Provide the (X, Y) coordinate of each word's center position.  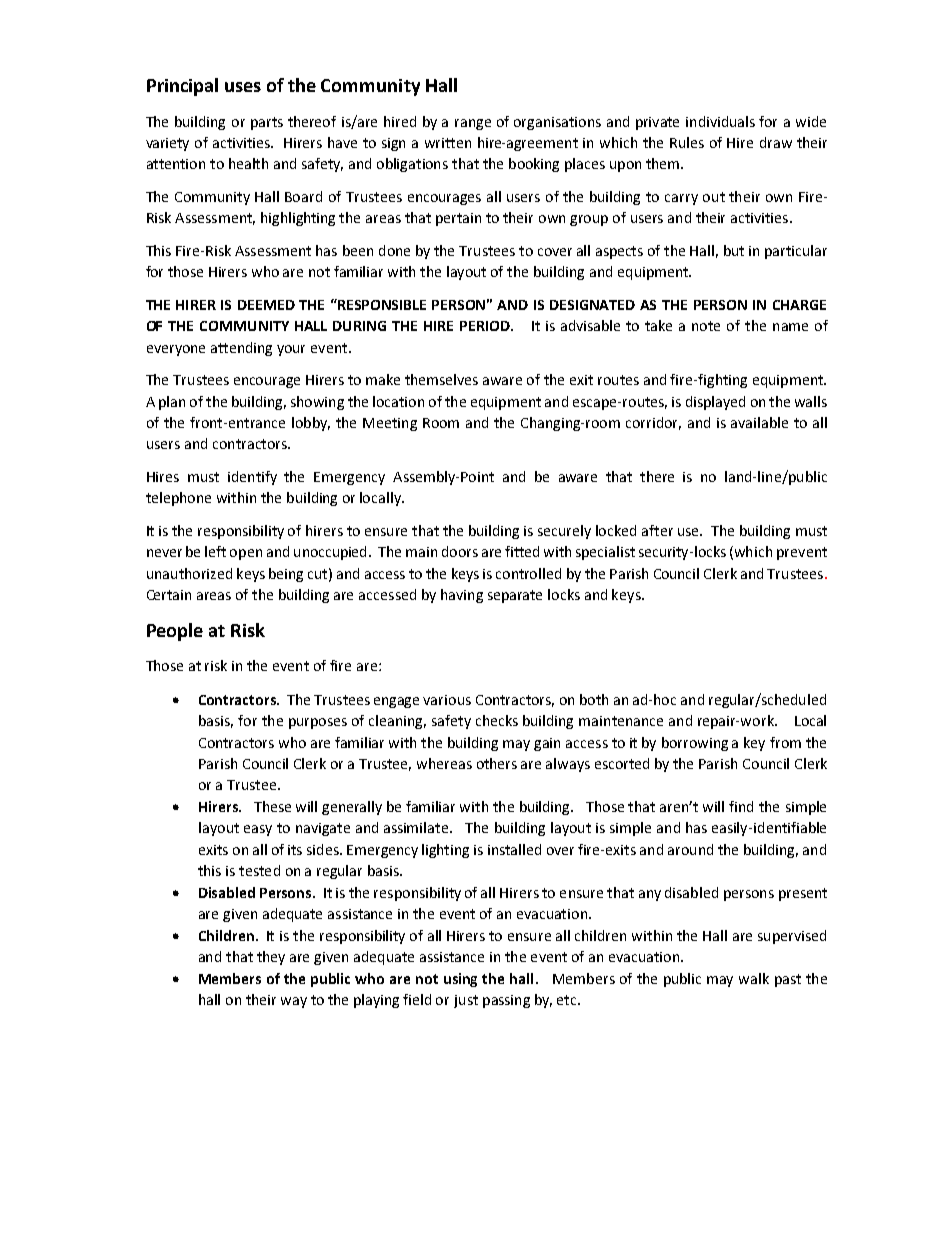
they (271, 958)
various (447, 700)
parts (267, 123)
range (473, 124)
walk (754, 978)
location (398, 401)
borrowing (695, 744)
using (460, 980)
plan (172, 403)
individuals (720, 121)
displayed (715, 403)
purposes (318, 723)
